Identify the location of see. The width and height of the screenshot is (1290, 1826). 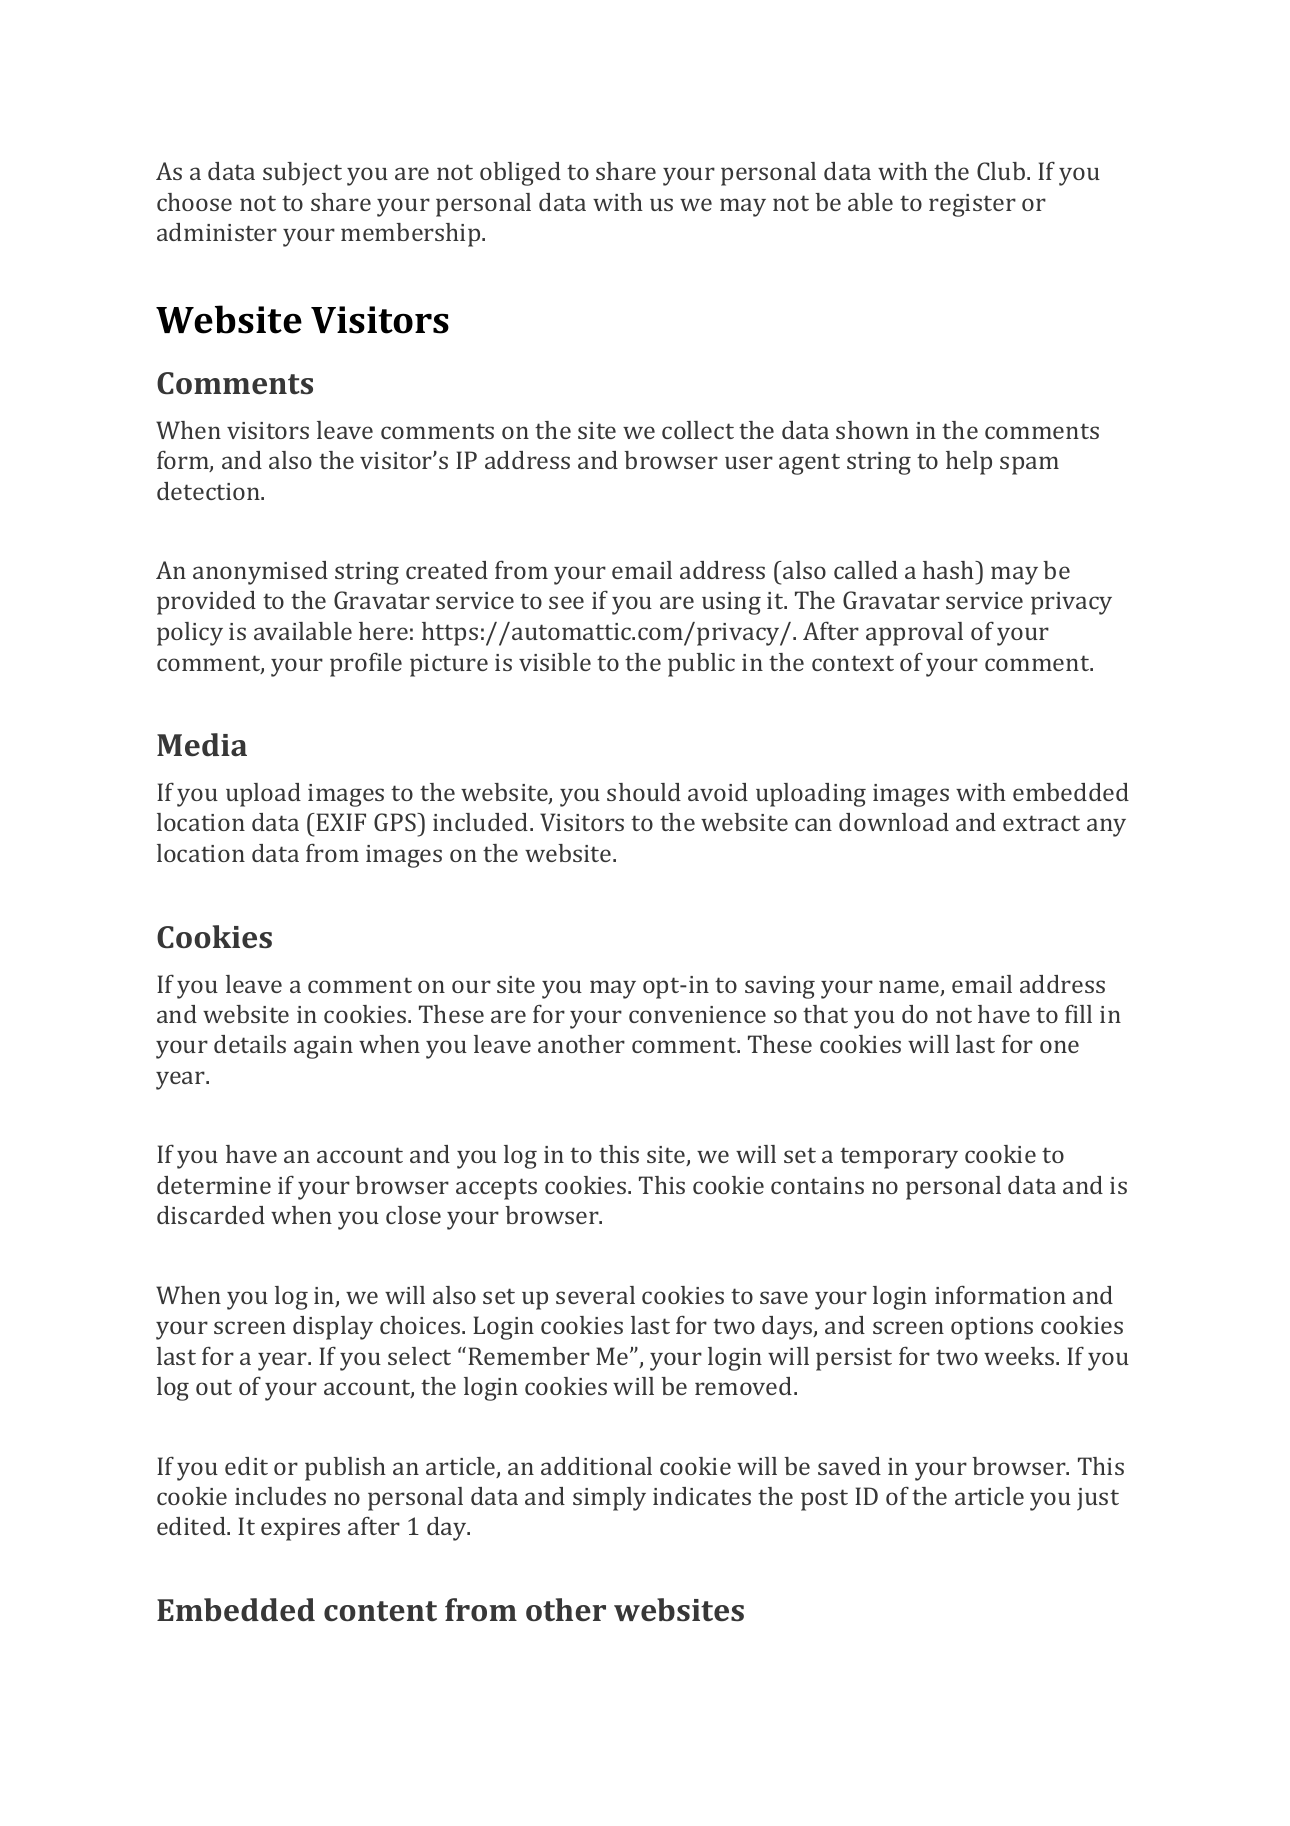
(566, 602).
